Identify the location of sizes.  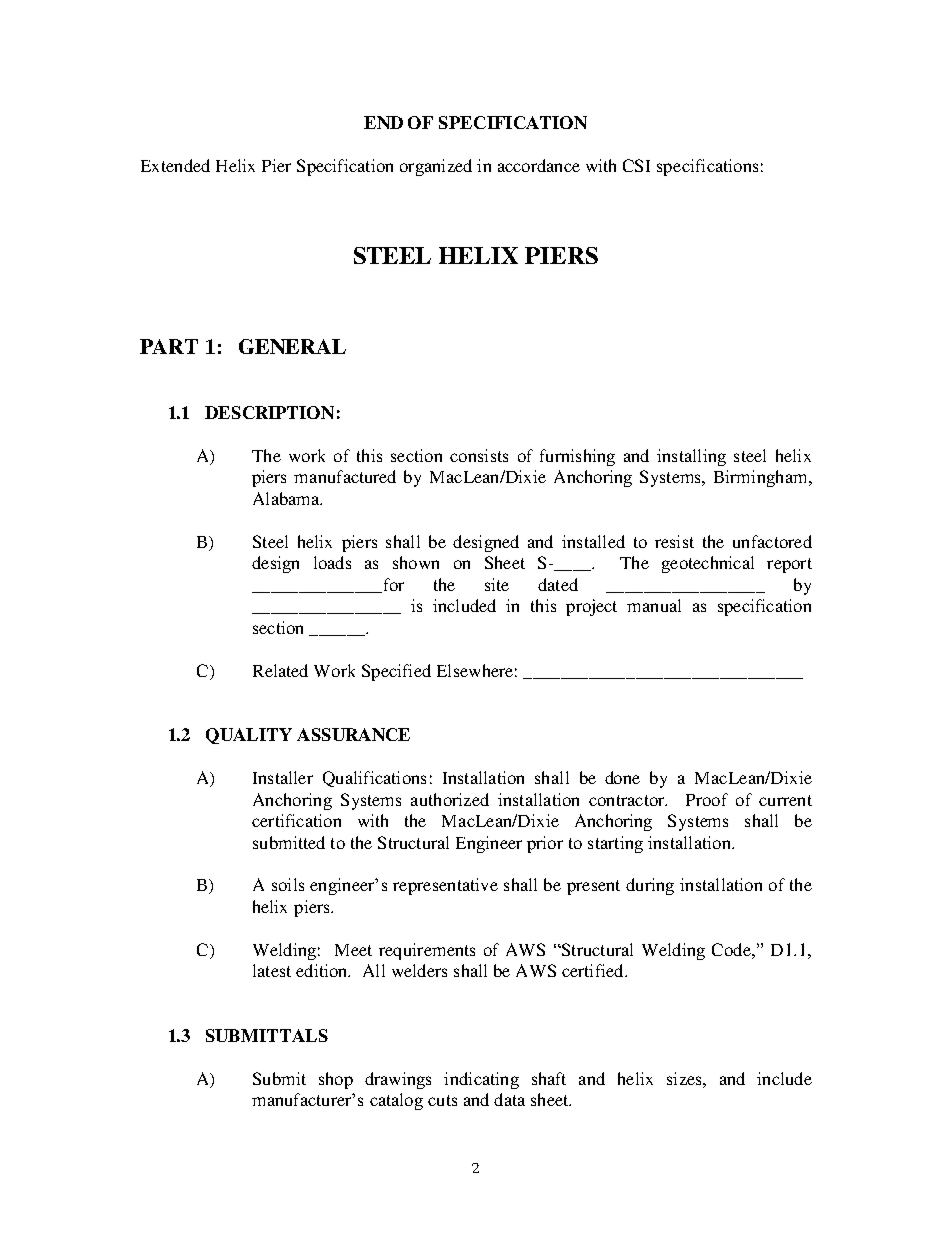
(685, 1078).
